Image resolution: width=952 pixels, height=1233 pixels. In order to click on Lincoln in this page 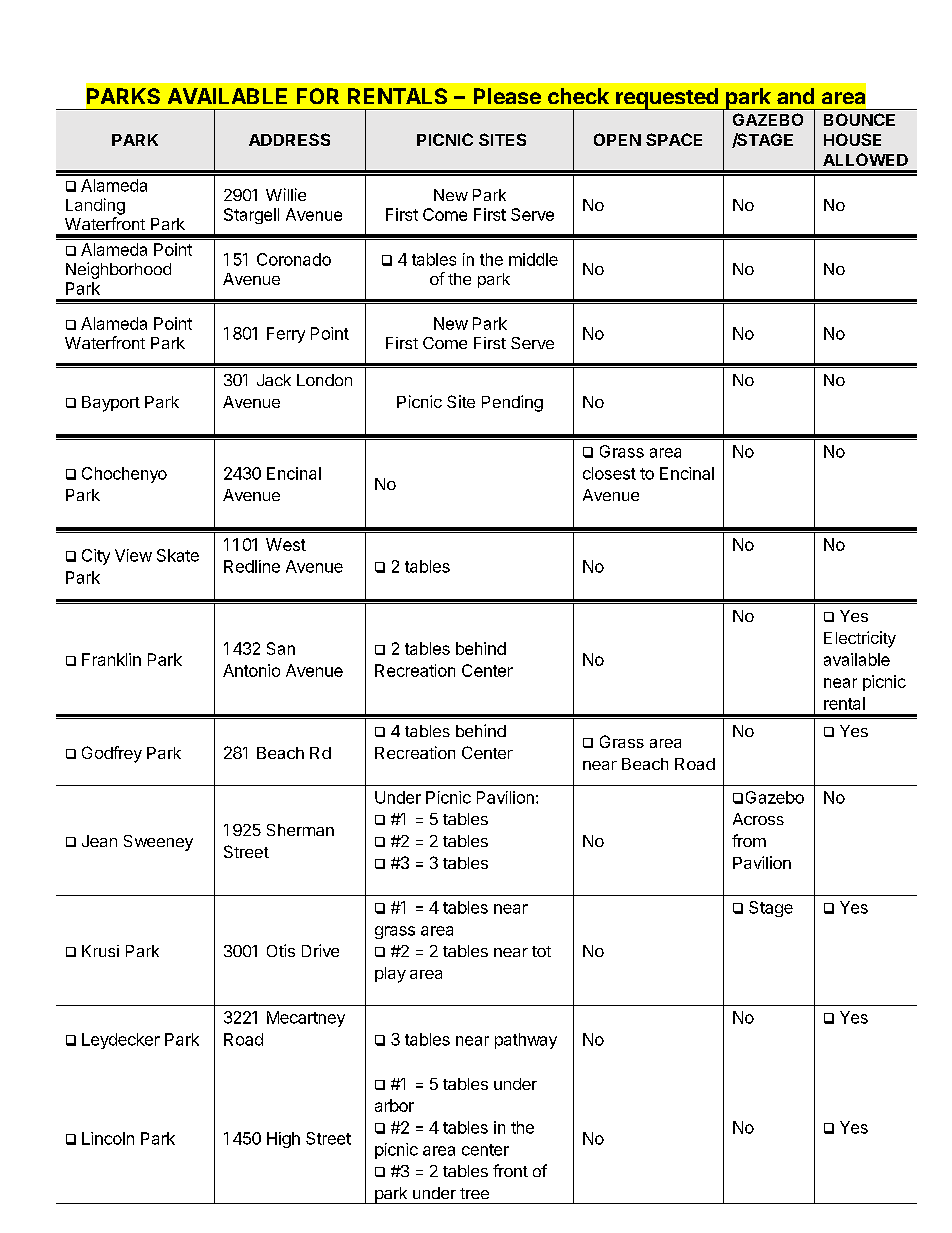, I will do `click(108, 1138)`.
